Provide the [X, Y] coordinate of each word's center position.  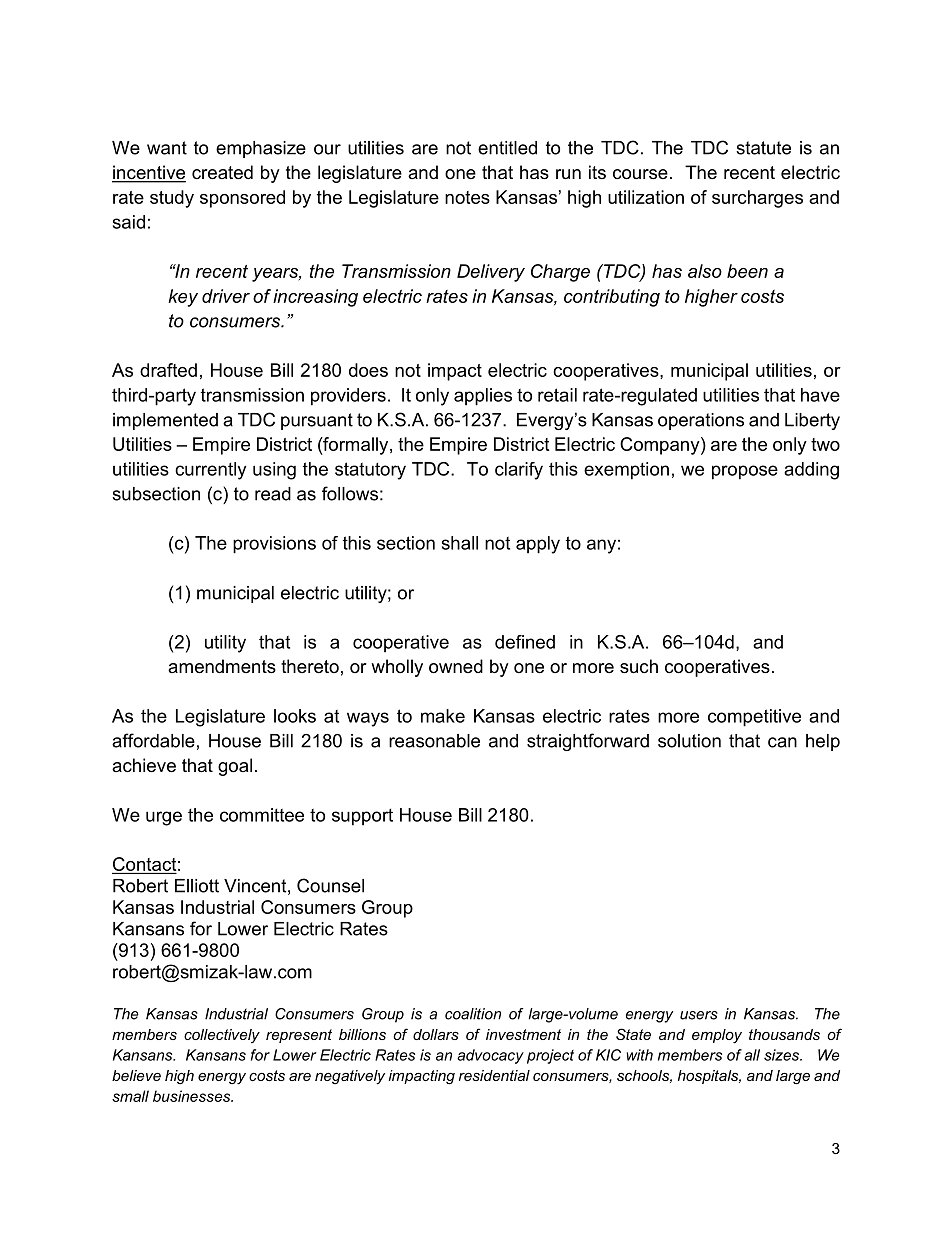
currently [210, 471]
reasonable [434, 741]
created [222, 172]
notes [467, 197]
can [782, 742]
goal [235, 767]
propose [745, 472]
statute [763, 148]
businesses [193, 1096]
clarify [519, 471]
